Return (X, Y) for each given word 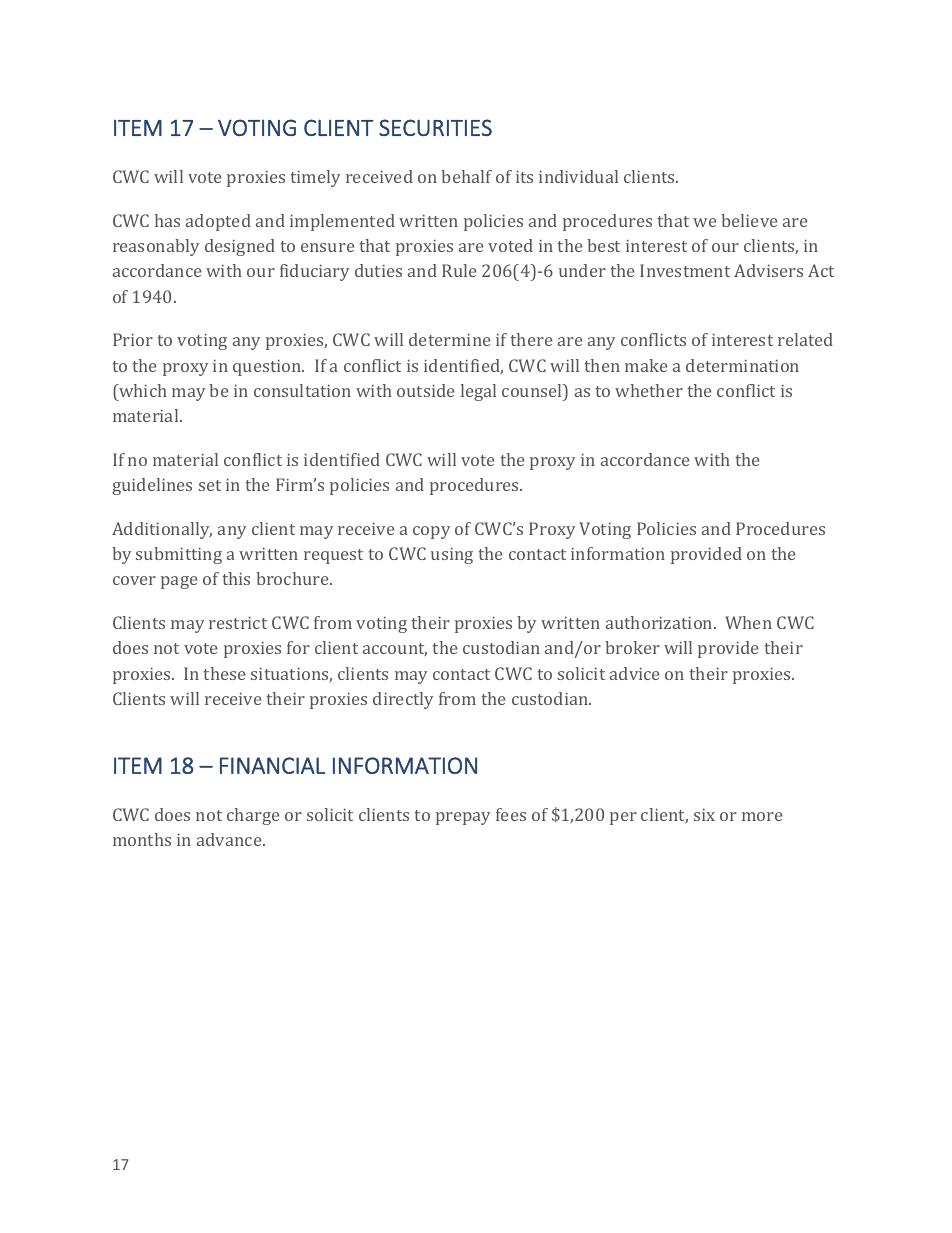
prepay (463, 818)
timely (315, 178)
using (452, 555)
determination (742, 365)
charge (253, 816)
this (236, 578)
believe (749, 220)
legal (478, 392)
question (268, 367)
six (704, 814)
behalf (466, 176)
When (748, 622)
